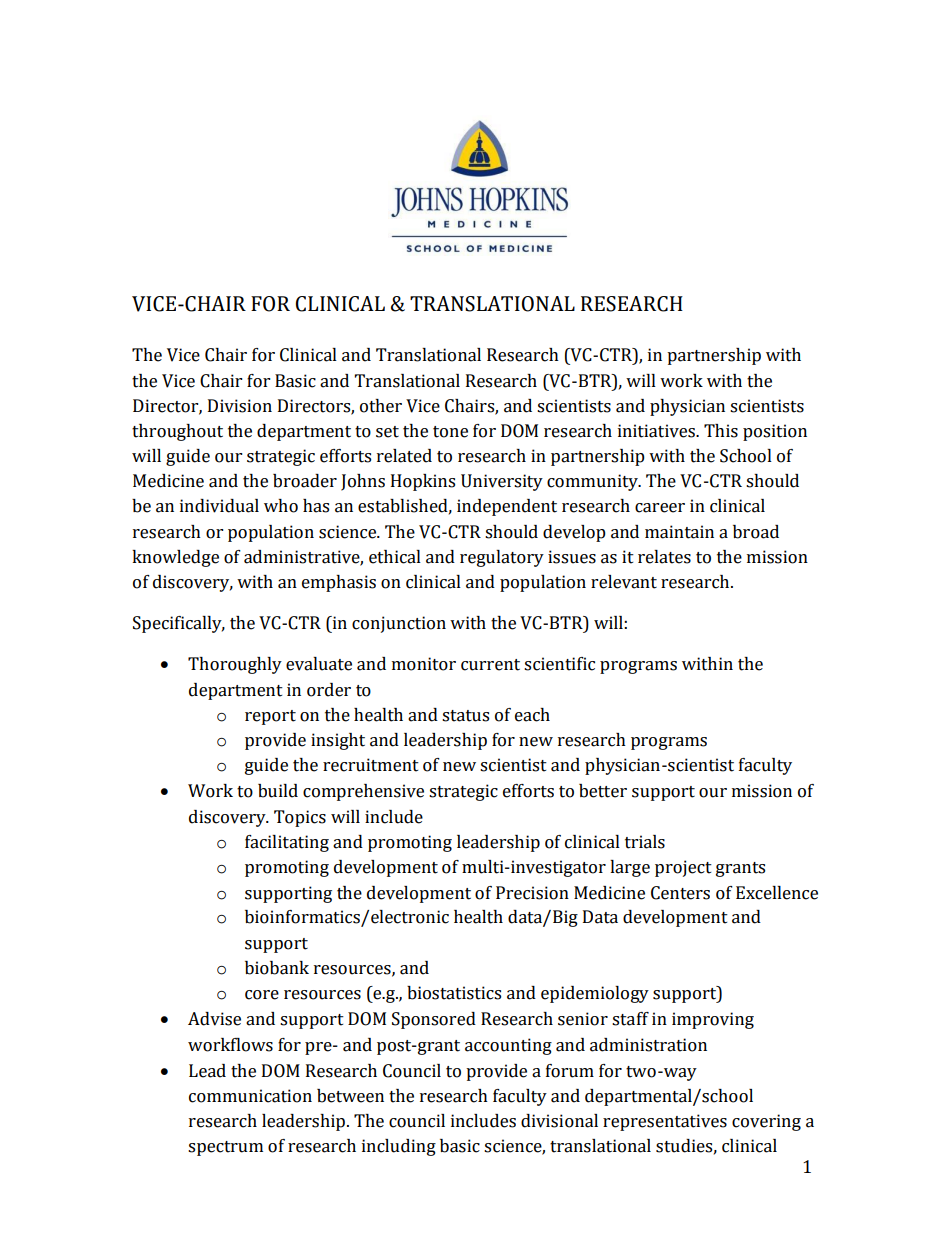  I want to click on emphasis, so click(339, 583).
